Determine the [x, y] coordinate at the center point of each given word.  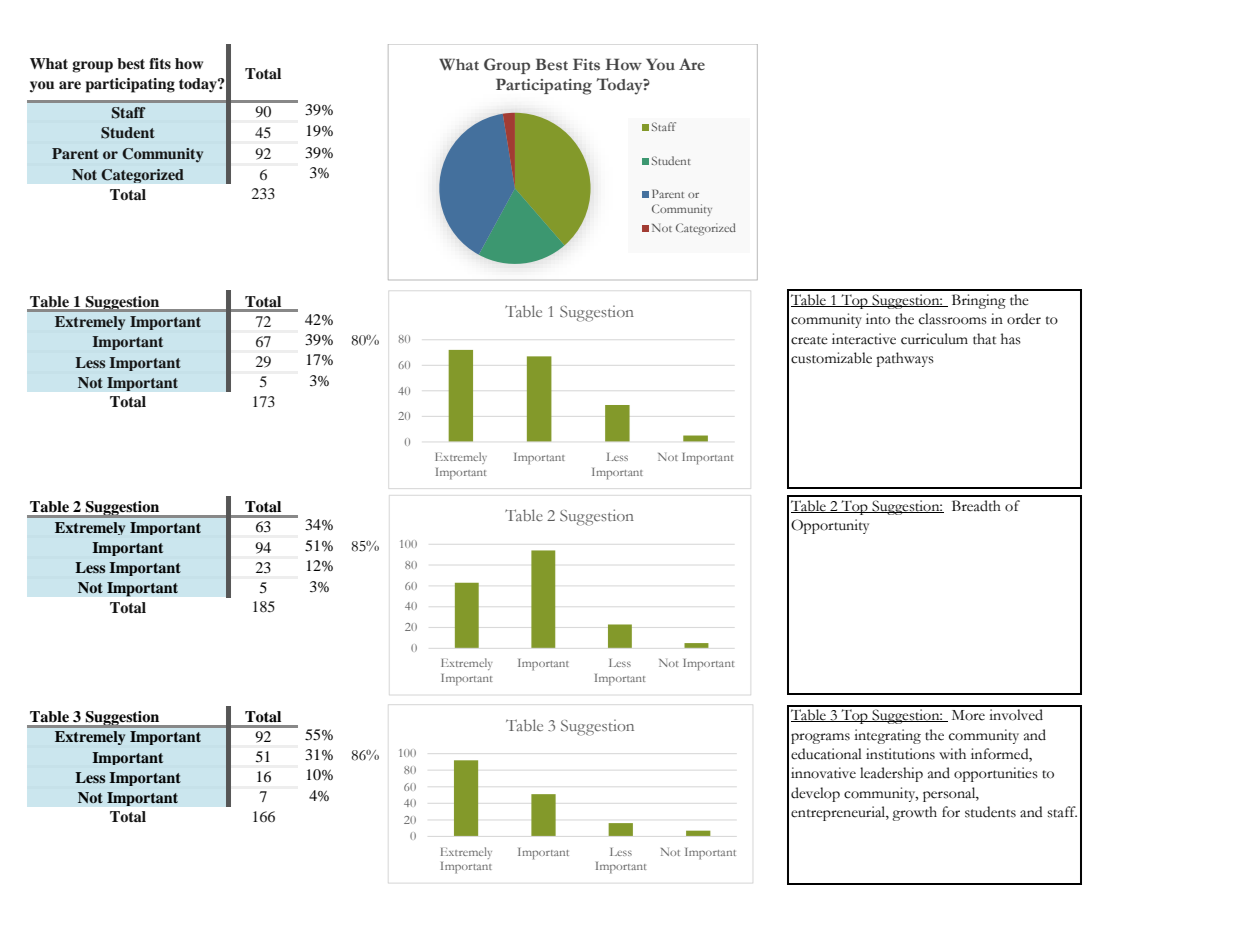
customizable [831, 358]
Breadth [976, 506]
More [968, 715]
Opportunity [830, 526]
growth [914, 813]
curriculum [934, 339]
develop [815, 794]
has [1011, 339]
